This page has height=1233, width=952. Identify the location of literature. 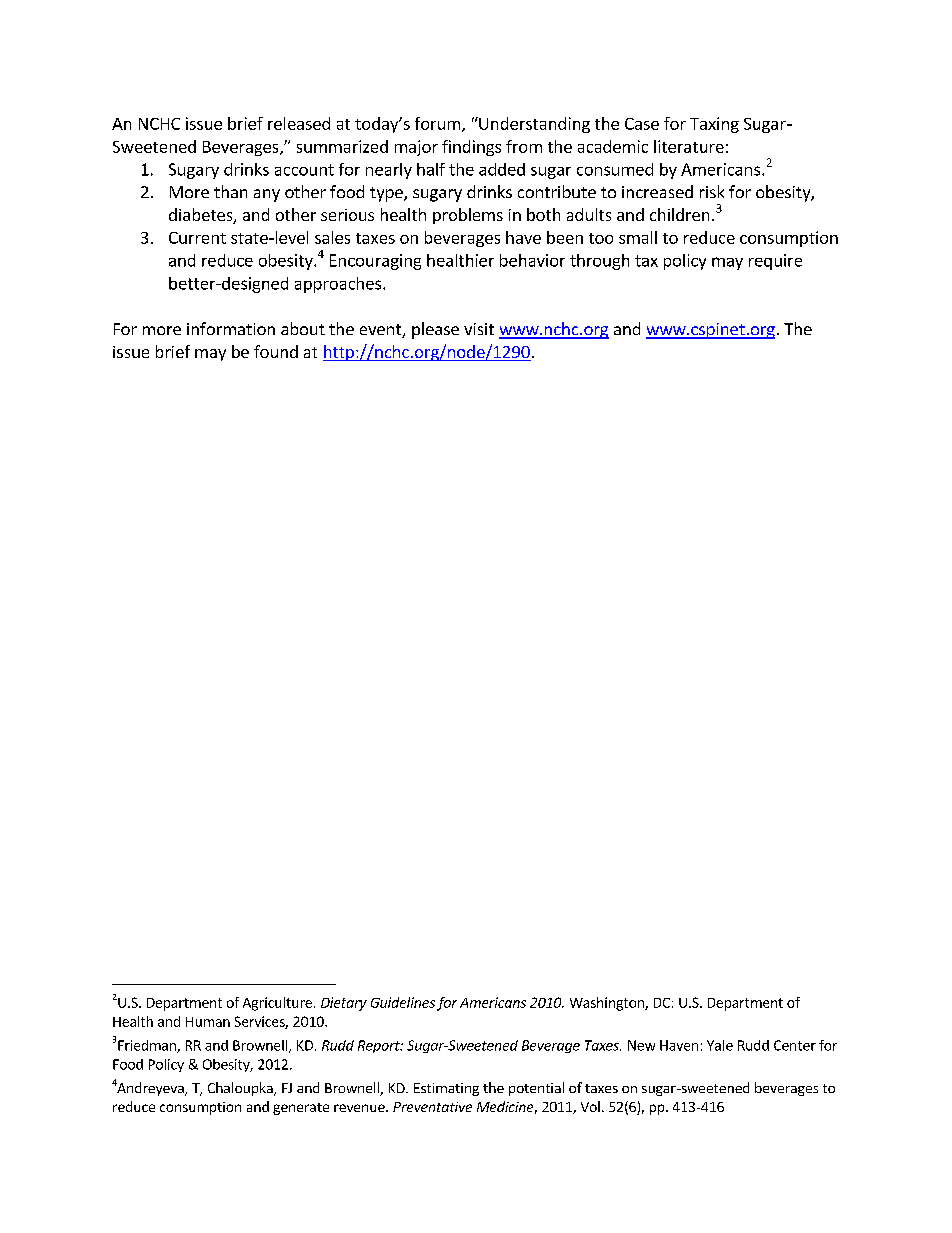
(689, 146).
